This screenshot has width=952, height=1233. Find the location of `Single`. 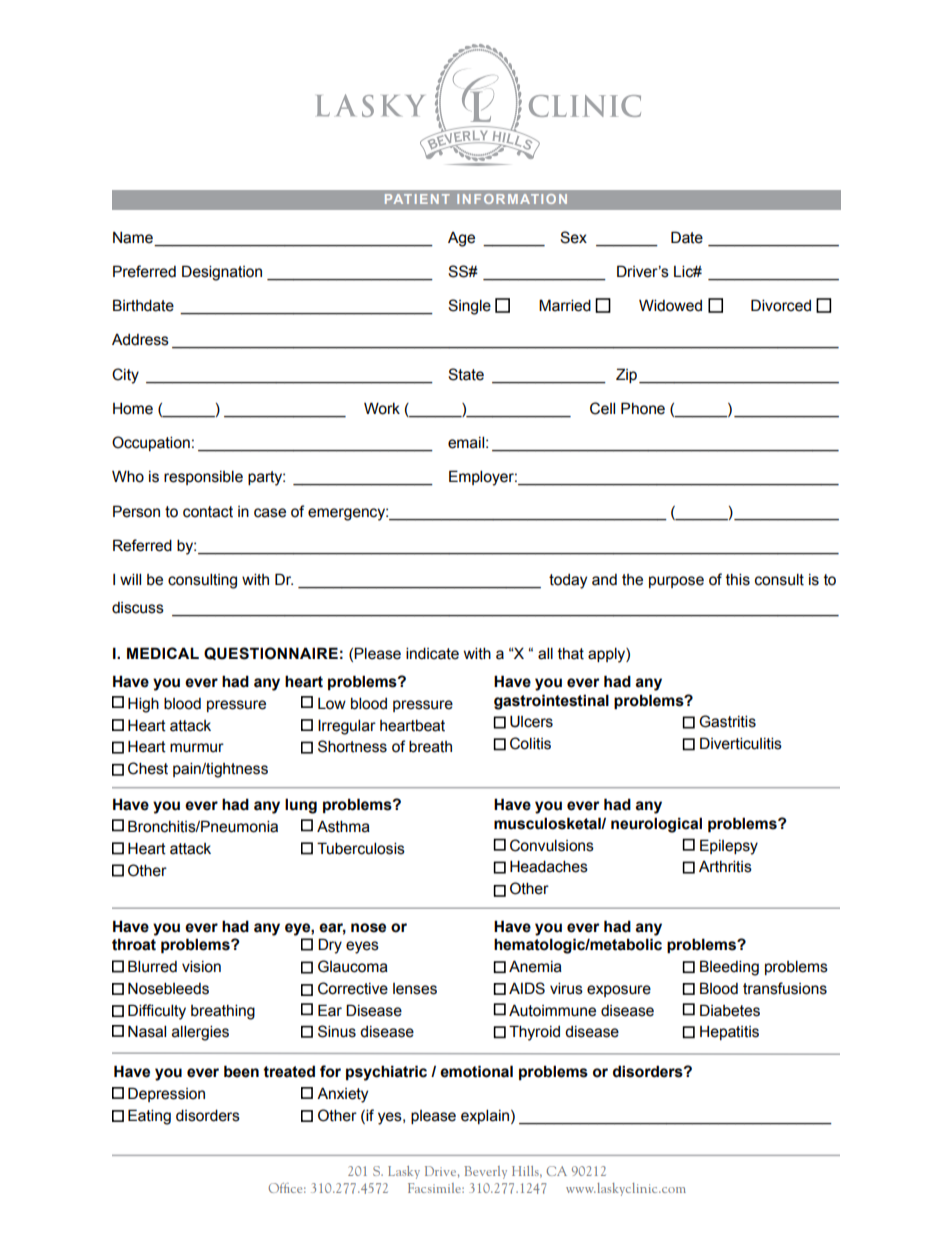

Single is located at coordinates (469, 307).
